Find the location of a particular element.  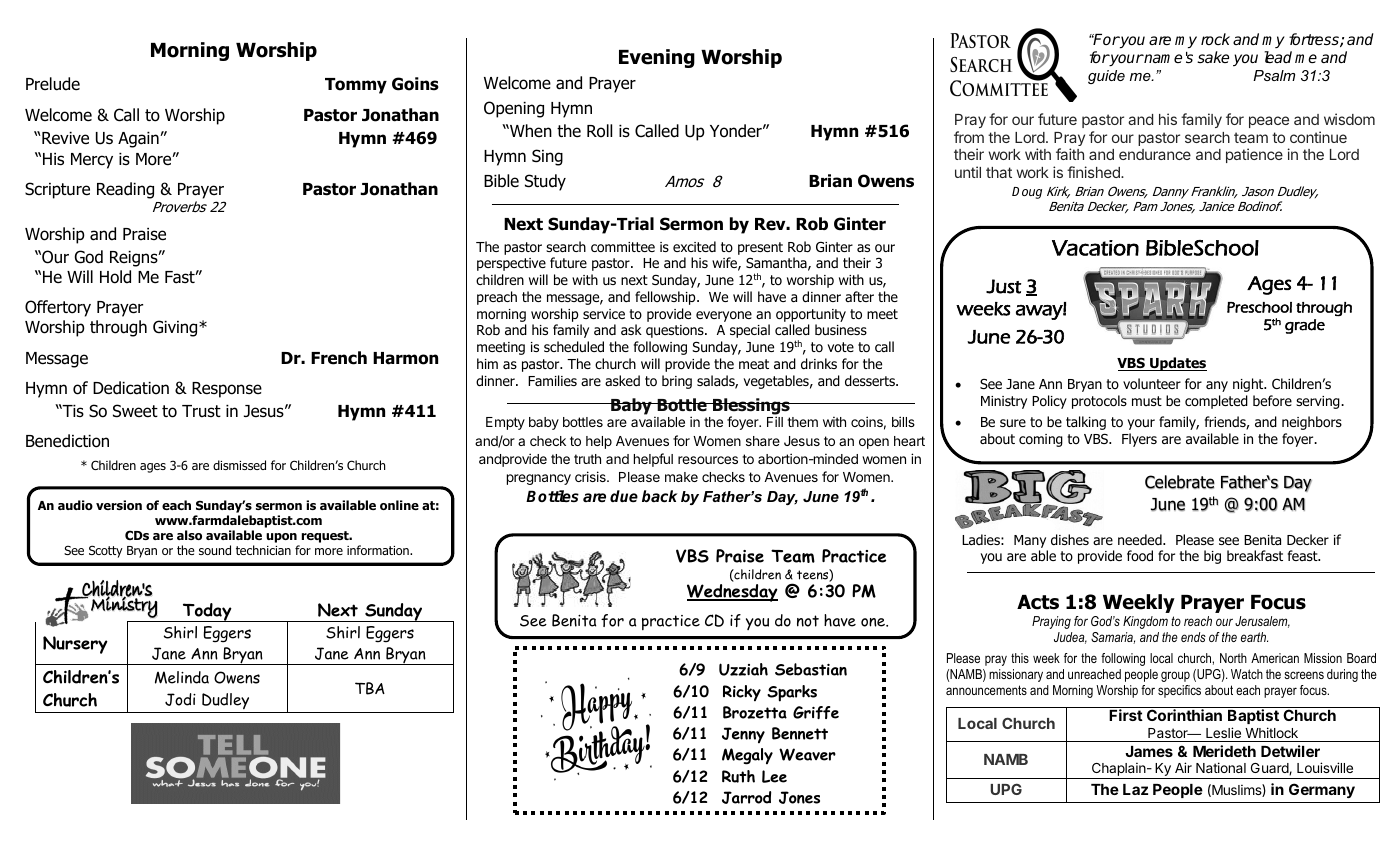

Fill is located at coordinates (775, 421).
